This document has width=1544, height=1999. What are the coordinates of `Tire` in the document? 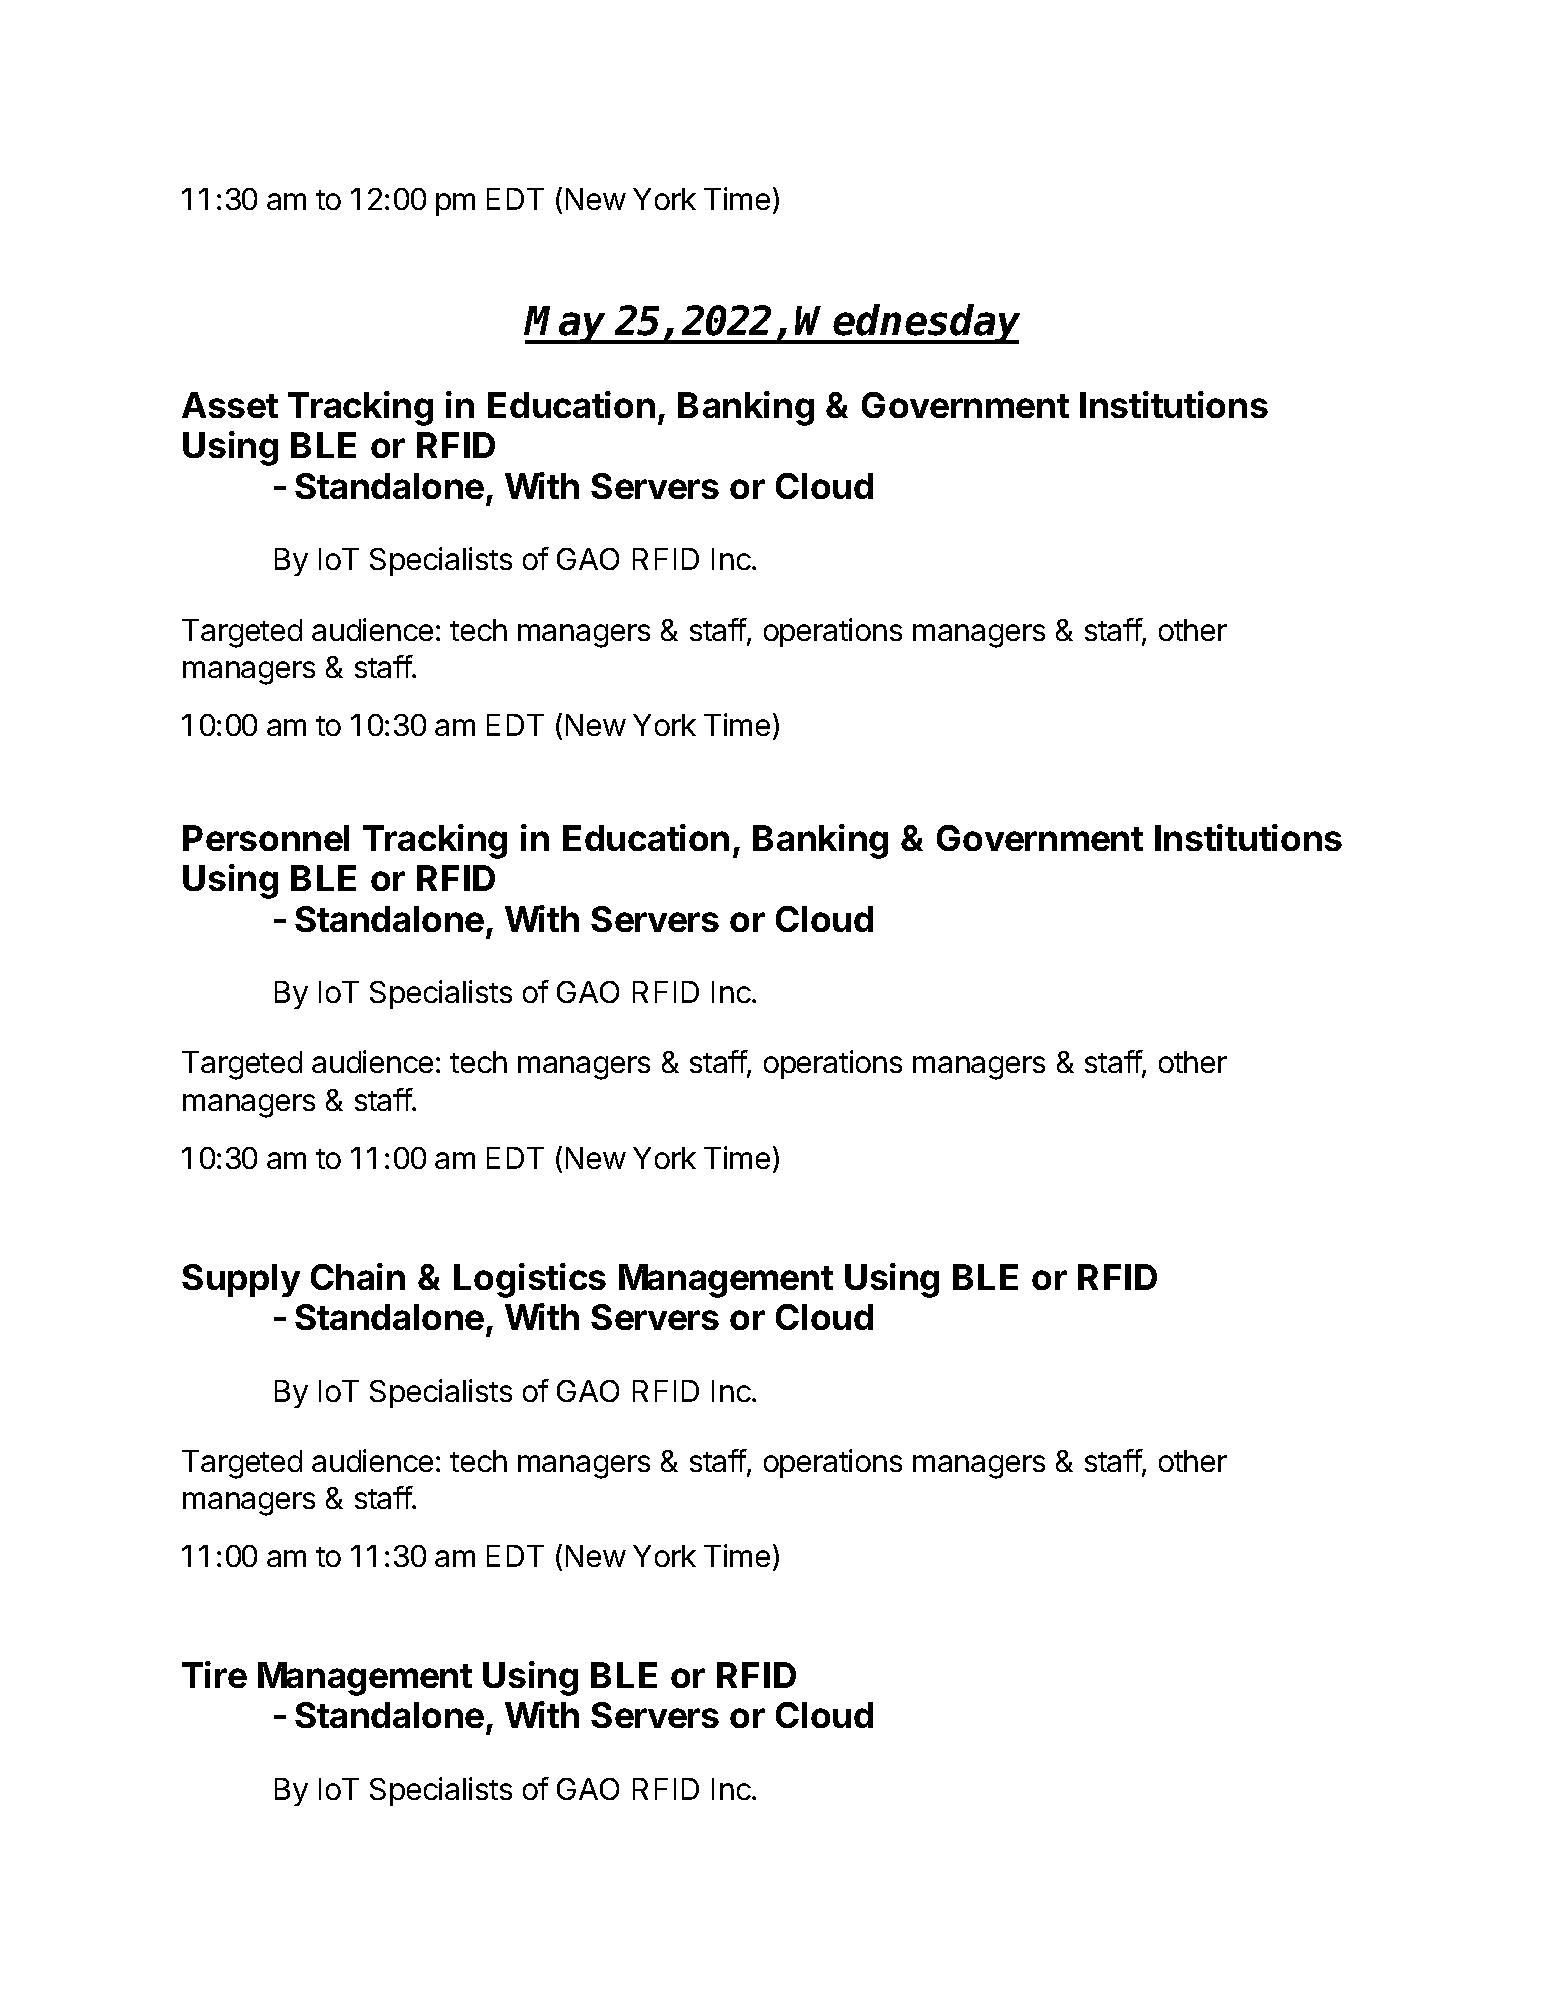 It's located at (214, 1674).
